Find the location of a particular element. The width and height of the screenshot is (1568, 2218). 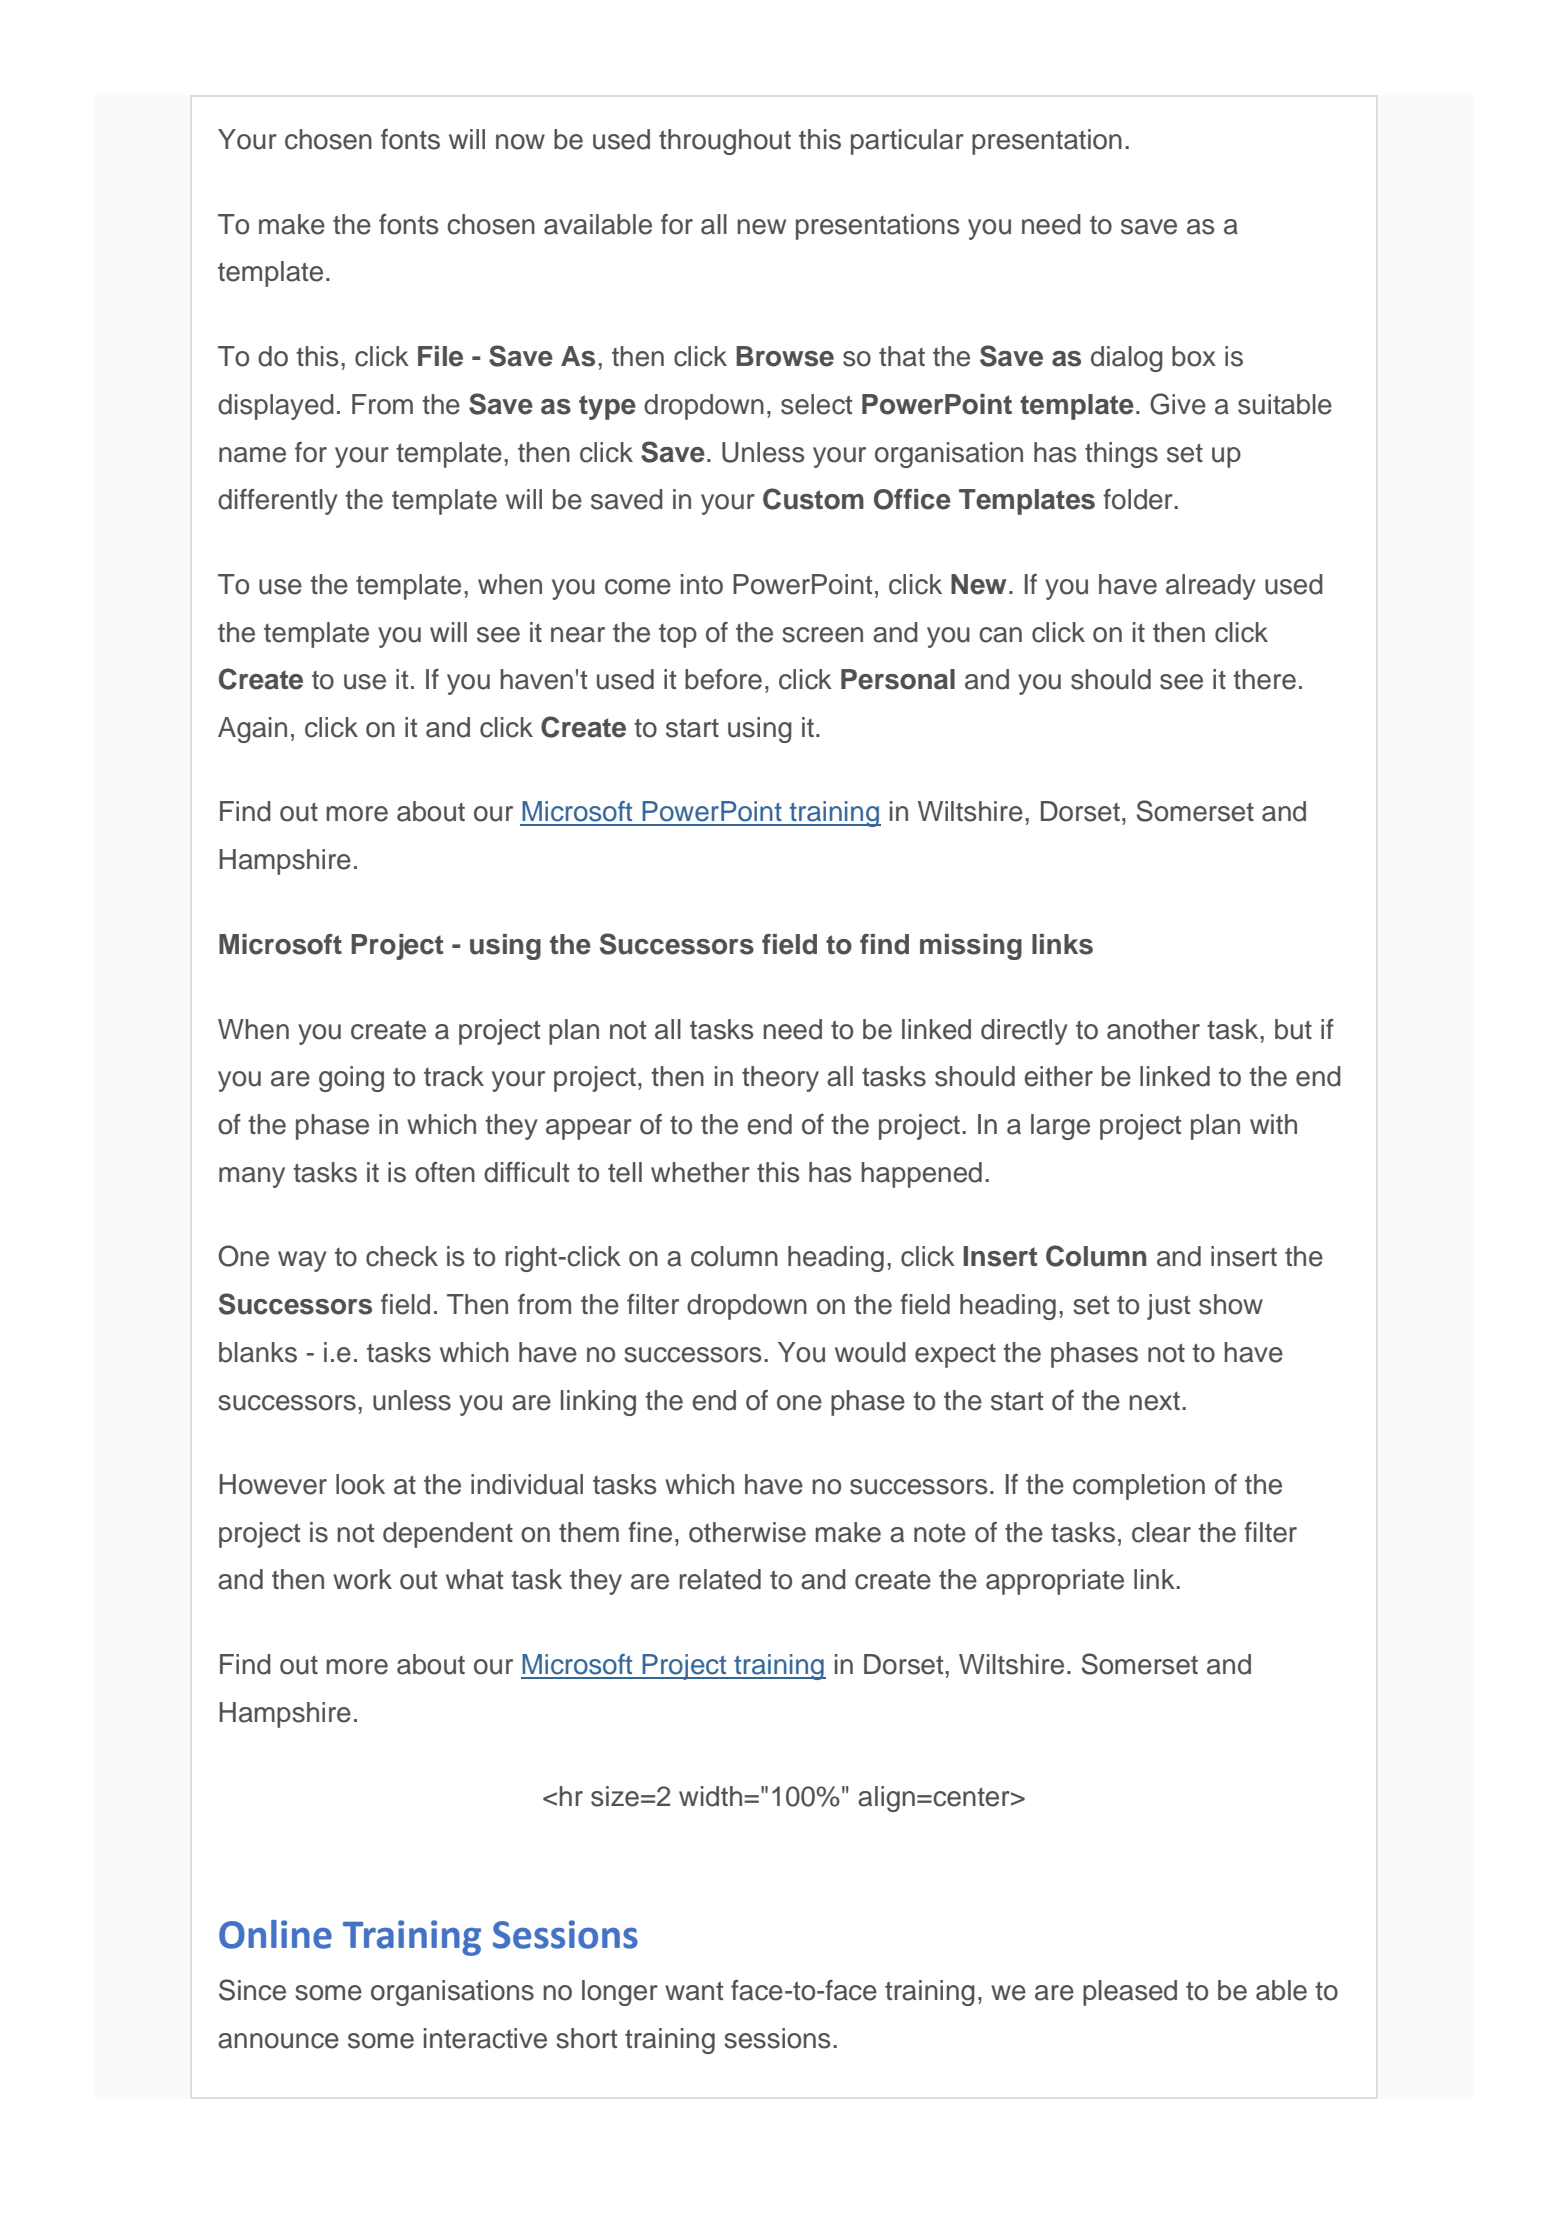

throughout is located at coordinates (725, 142).
